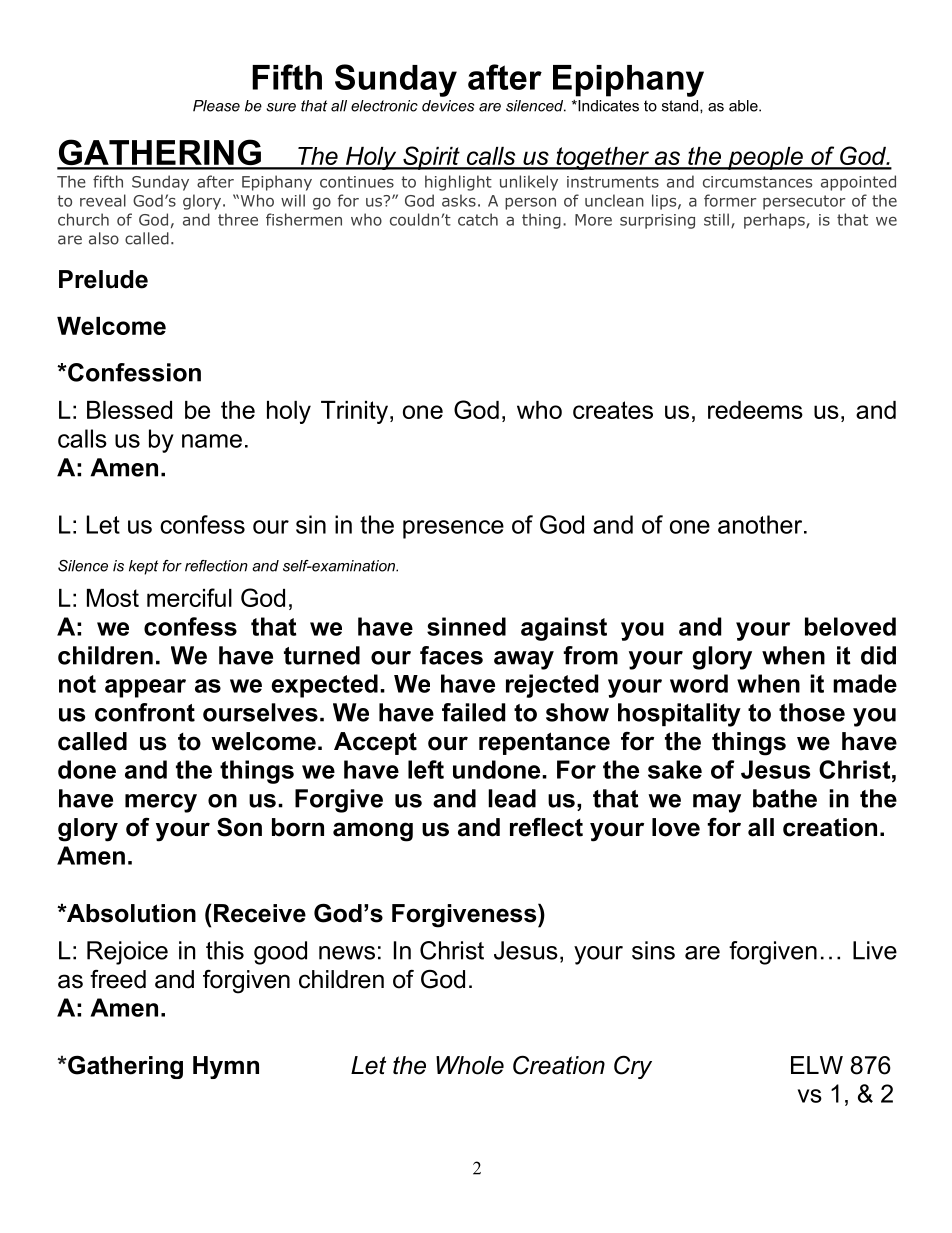  Describe the element at coordinates (448, 106) in the document. I see `devices` at that location.
